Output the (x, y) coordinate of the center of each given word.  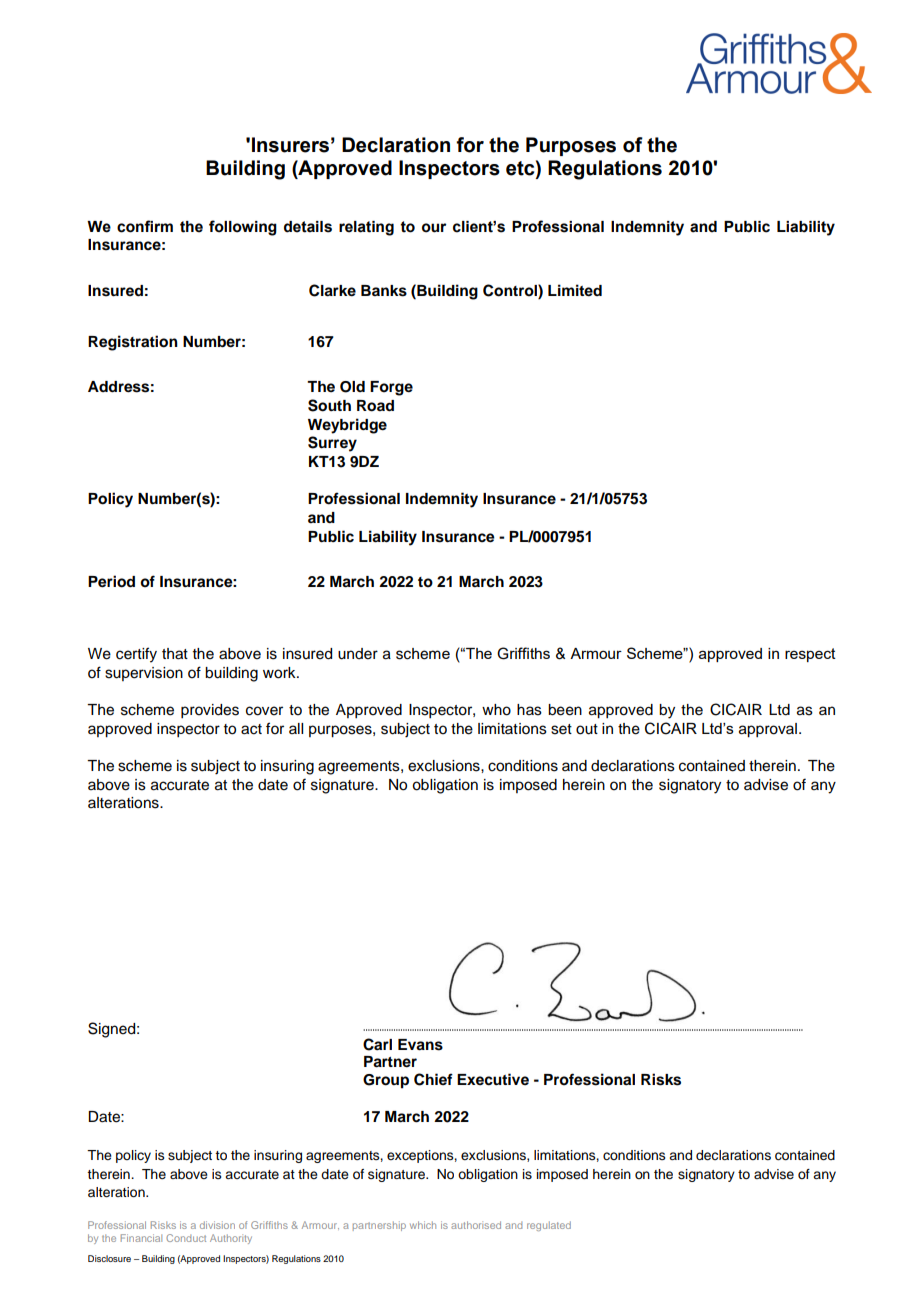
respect (810, 655)
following (243, 228)
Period (111, 581)
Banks (384, 291)
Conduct (186, 1238)
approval (768, 730)
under (358, 654)
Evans (420, 1045)
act (251, 729)
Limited (575, 290)
